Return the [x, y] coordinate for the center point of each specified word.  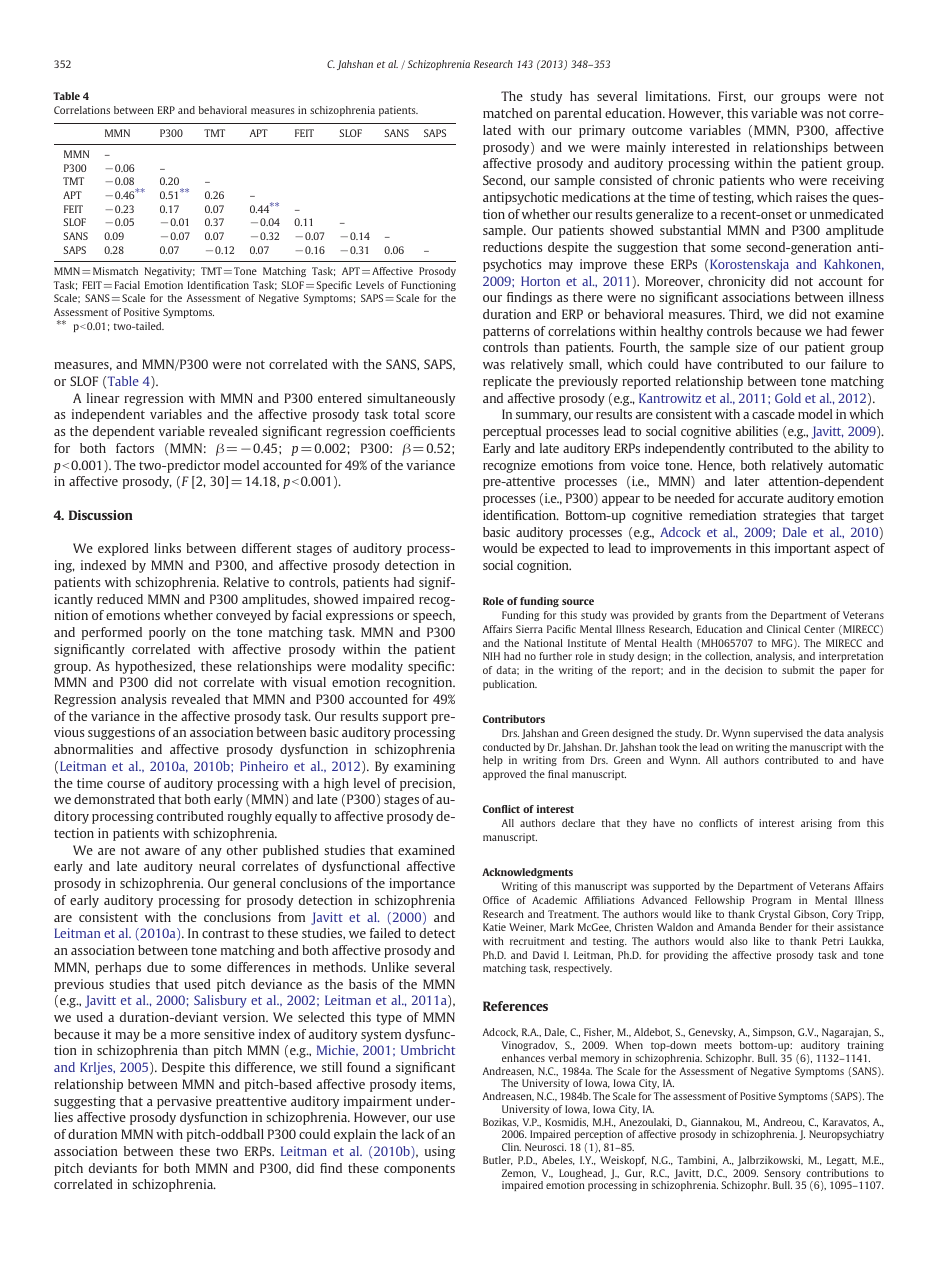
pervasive [184, 1102]
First [732, 97]
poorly [167, 633]
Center [819, 629]
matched [508, 113]
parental [577, 114]
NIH [491, 656]
